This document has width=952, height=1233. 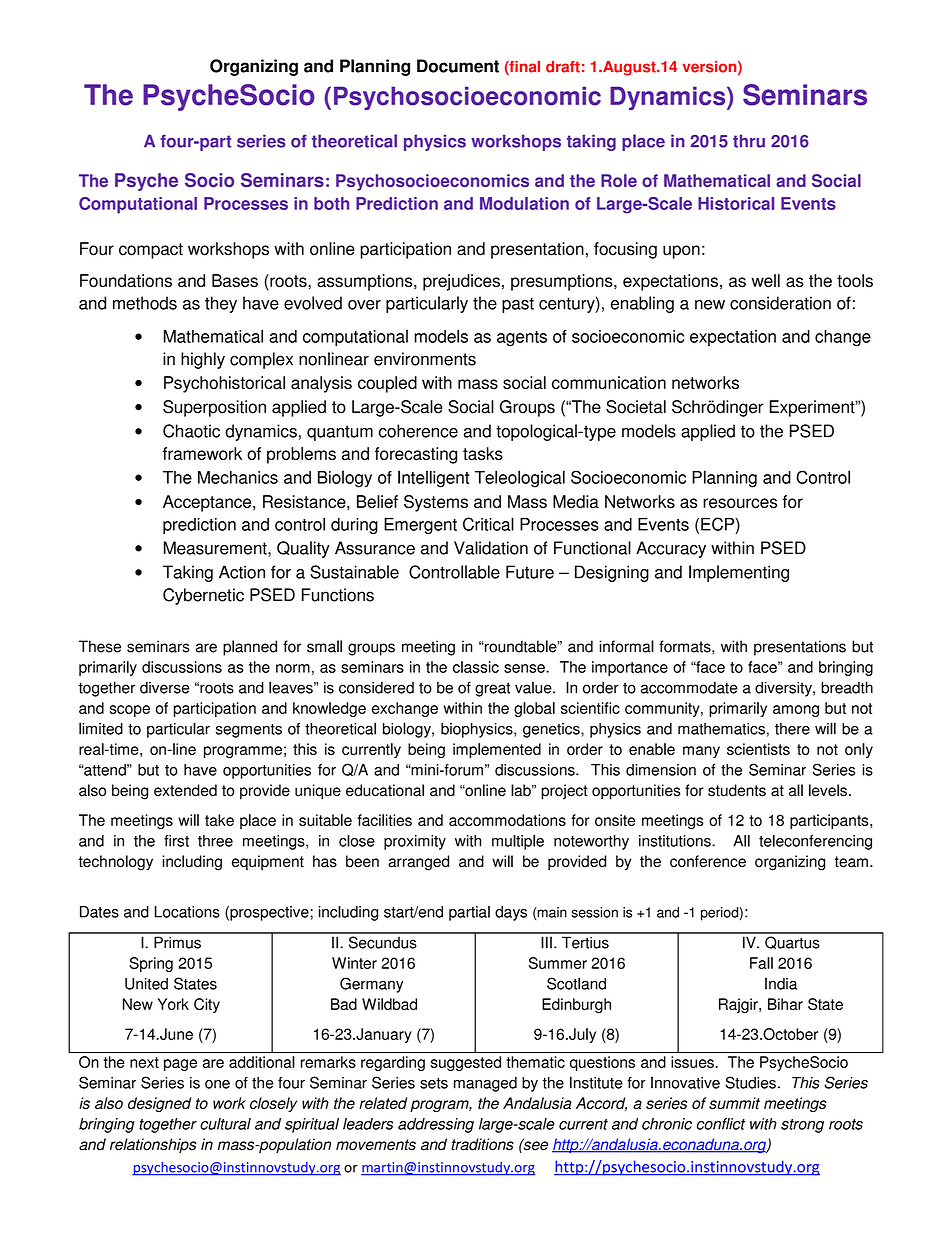 What do you see at coordinates (815, 842) in the document?
I see `teleconferencing` at bounding box center [815, 842].
